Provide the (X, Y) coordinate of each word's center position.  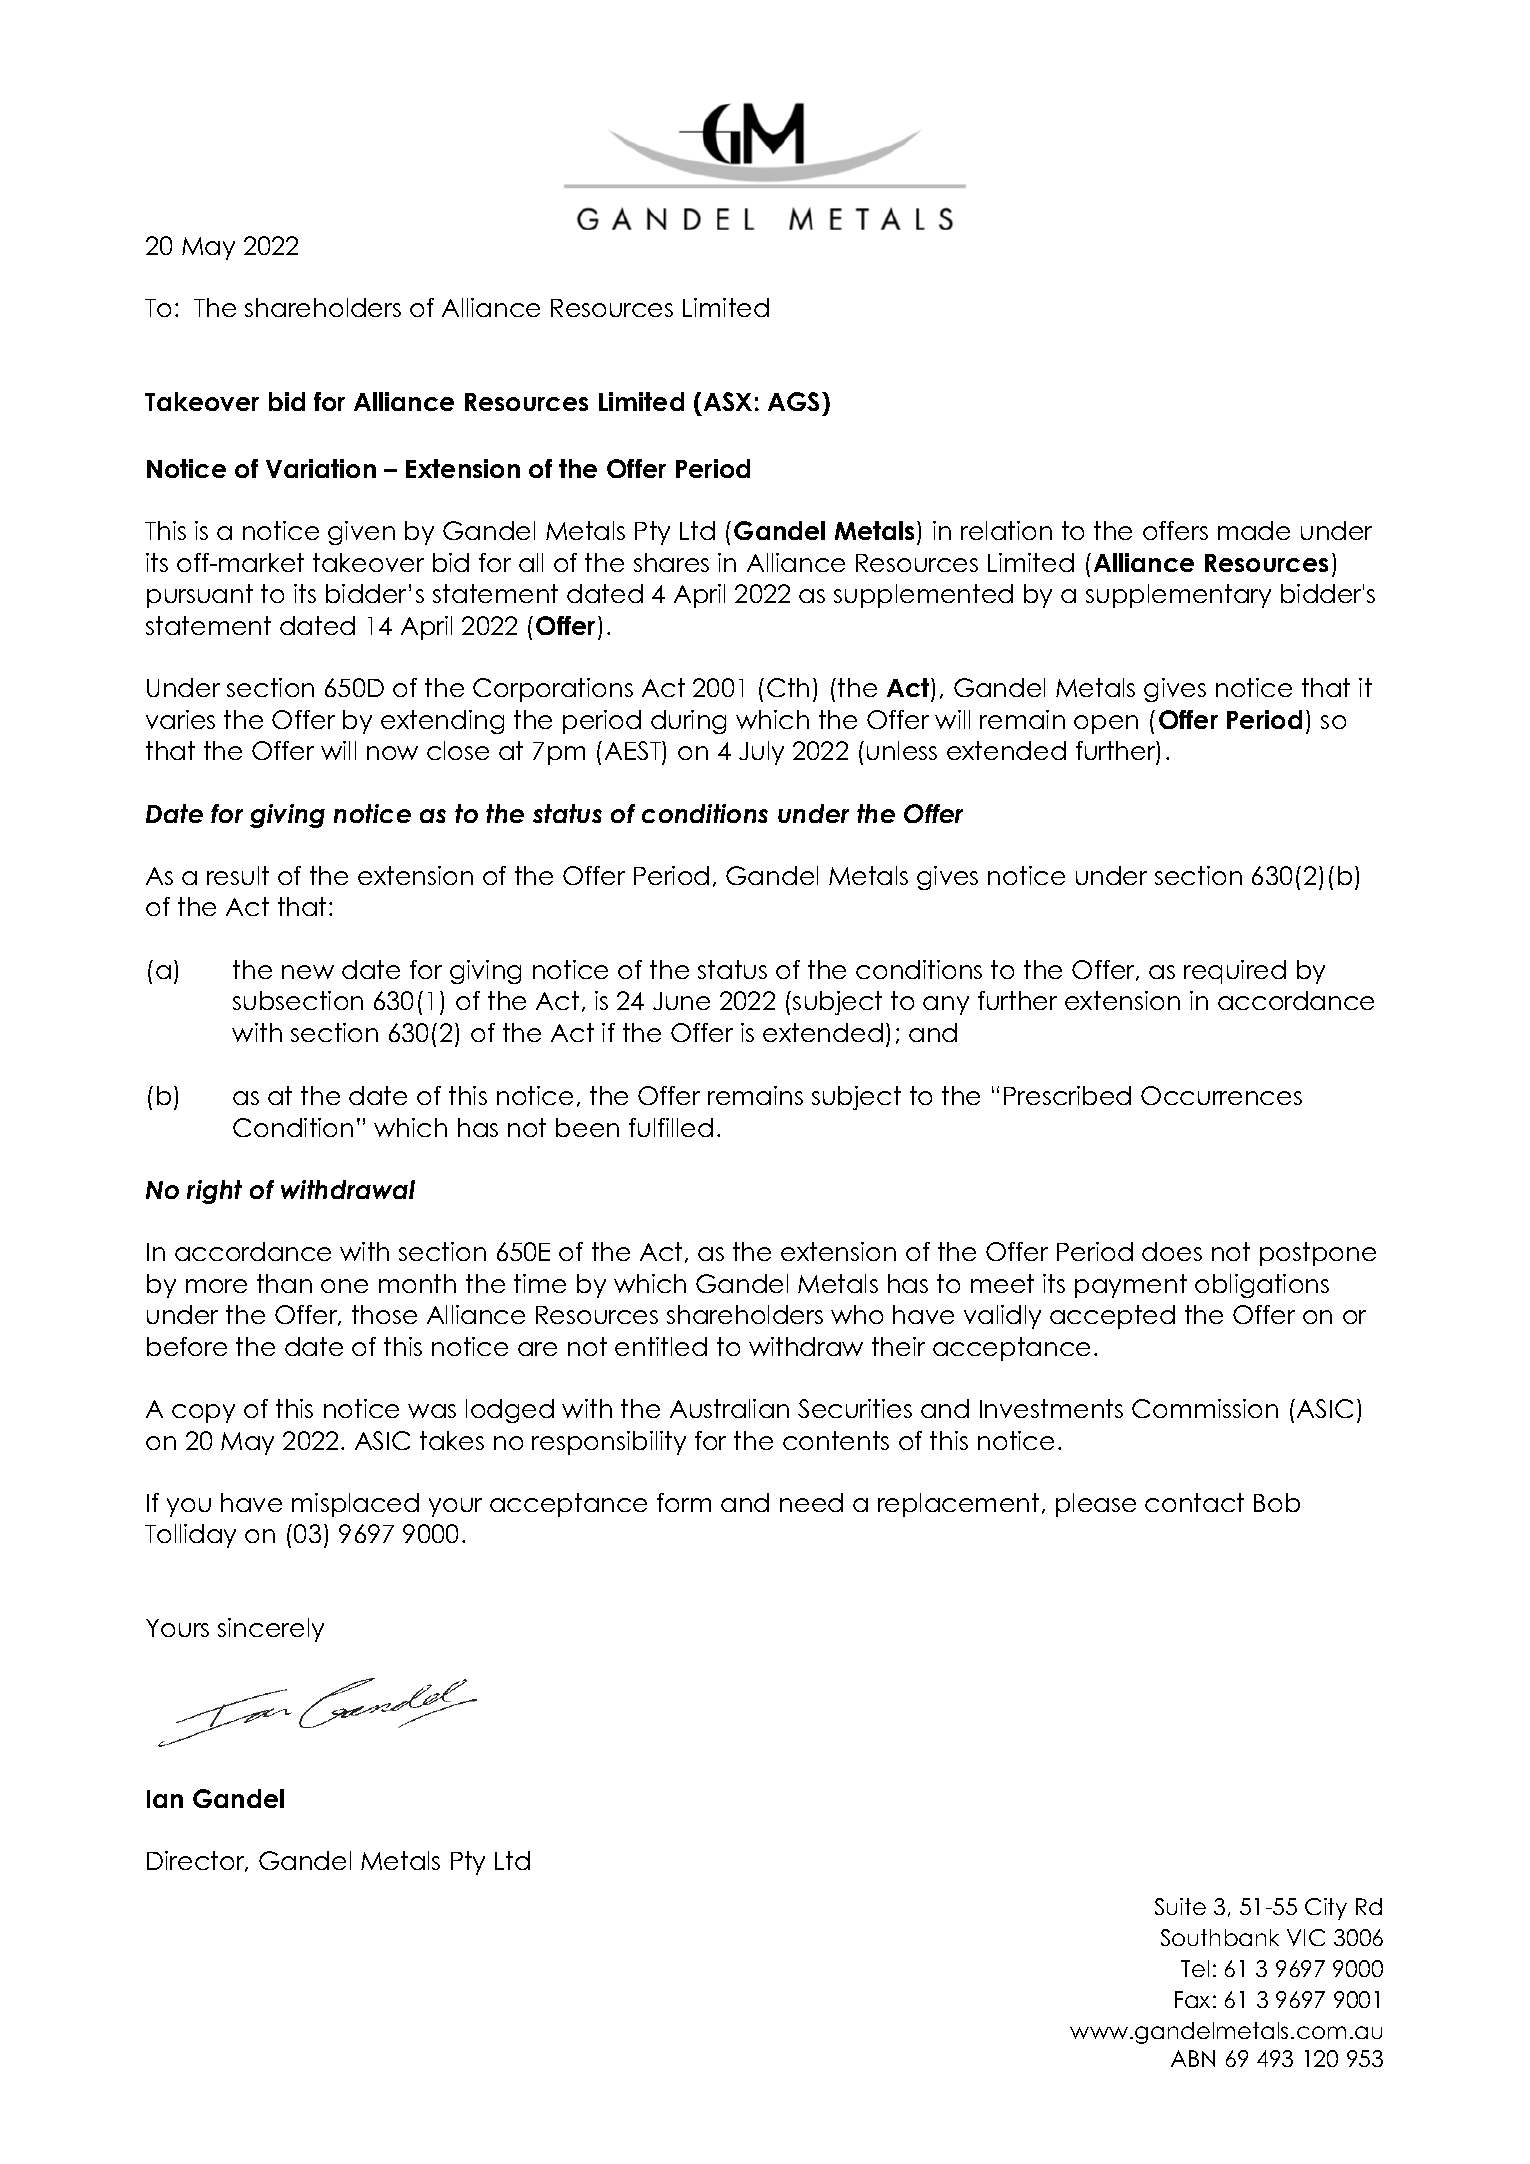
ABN (1193, 2058)
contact (1194, 1502)
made (1254, 530)
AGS (793, 401)
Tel (1195, 1968)
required (1235, 972)
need (811, 1502)
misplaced (355, 1505)
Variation (321, 468)
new (308, 972)
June (681, 1001)
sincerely (271, 1630)
